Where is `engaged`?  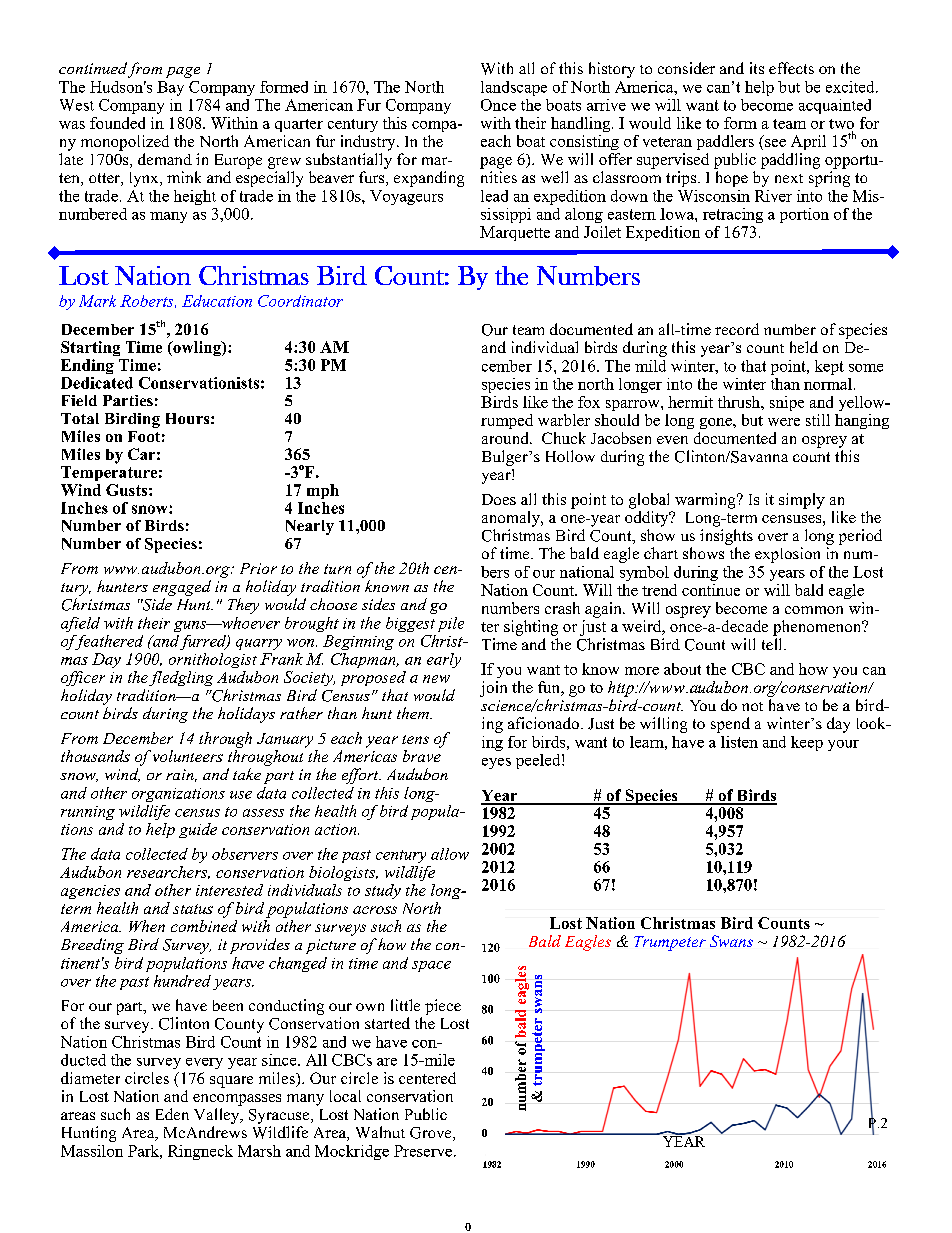
engaged is located at coordinates (182, 588).
